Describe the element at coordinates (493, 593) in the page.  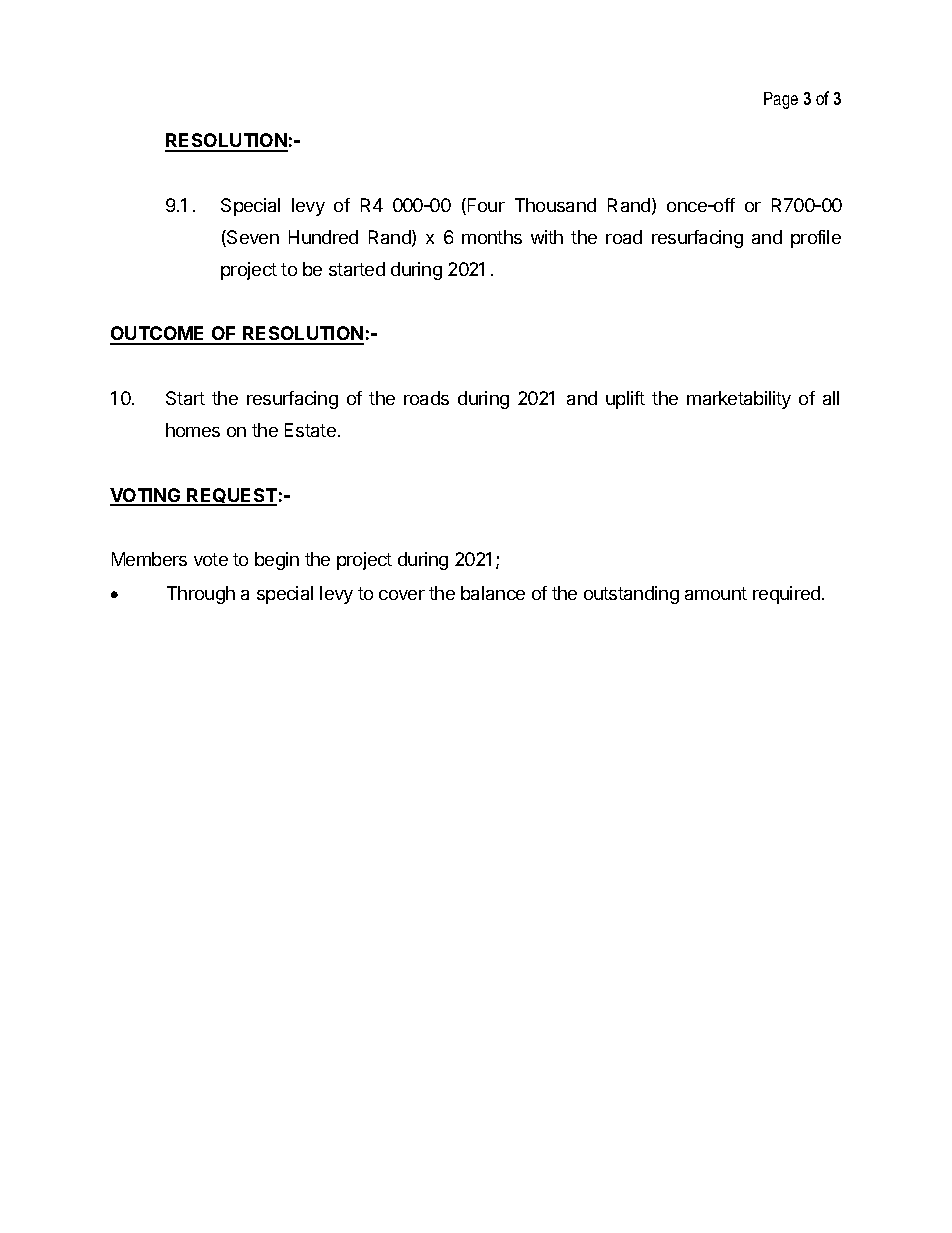
I see `balance` at that location.
